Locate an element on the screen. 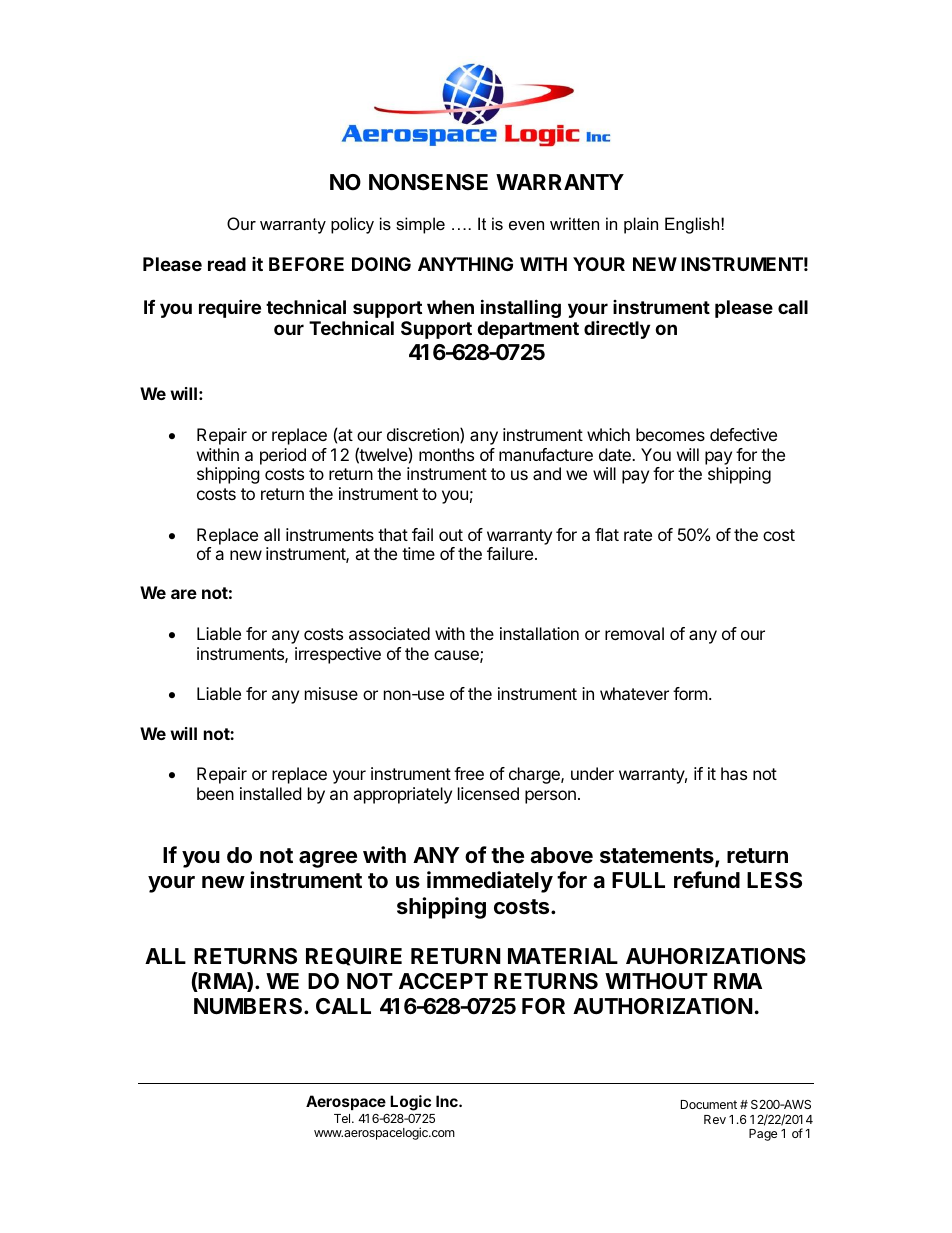 This screenshot has height=1233, width=952. Inc is located at coordinates (448, 1101).
